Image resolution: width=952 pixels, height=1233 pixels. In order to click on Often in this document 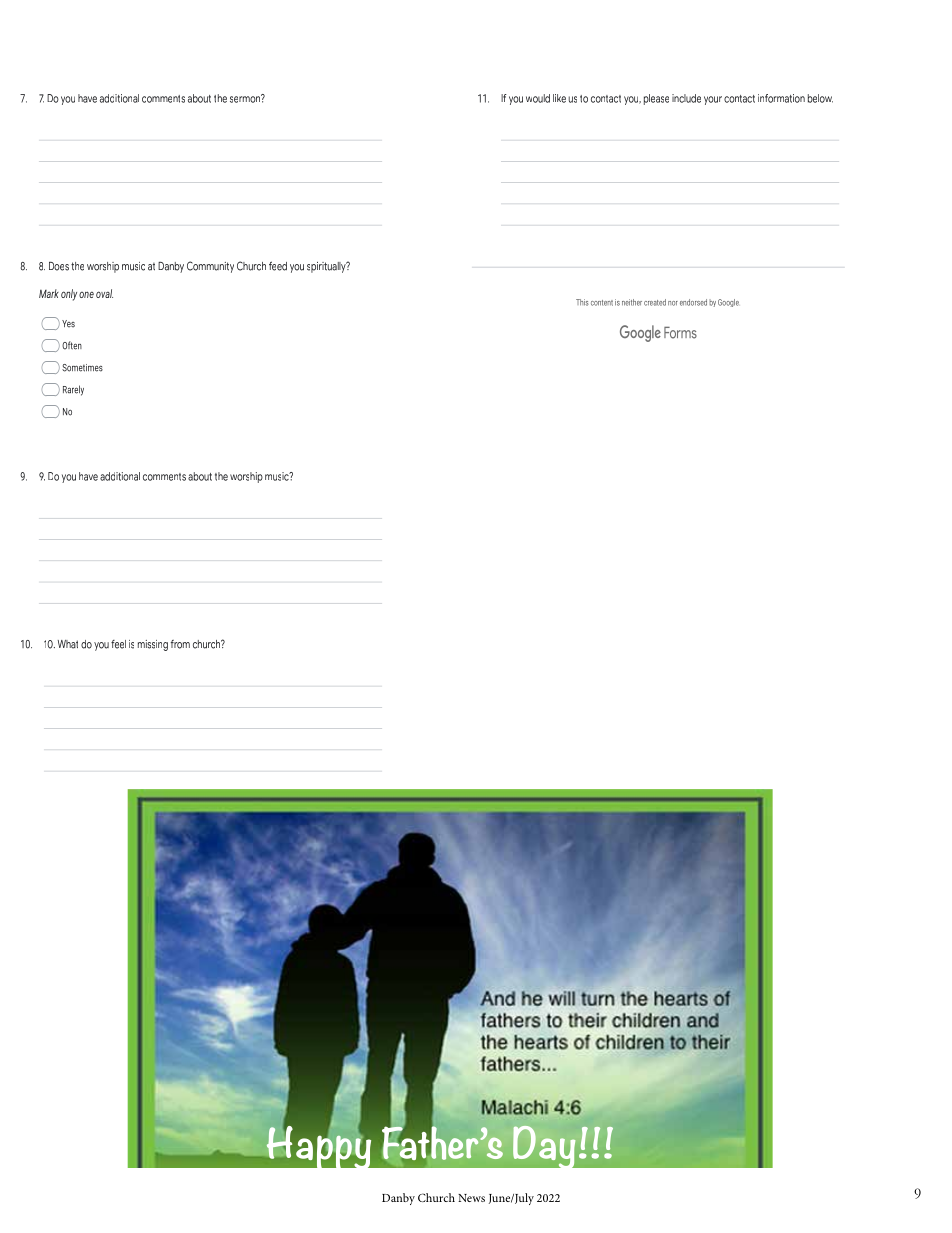, I will do `click(72, 345)`.
